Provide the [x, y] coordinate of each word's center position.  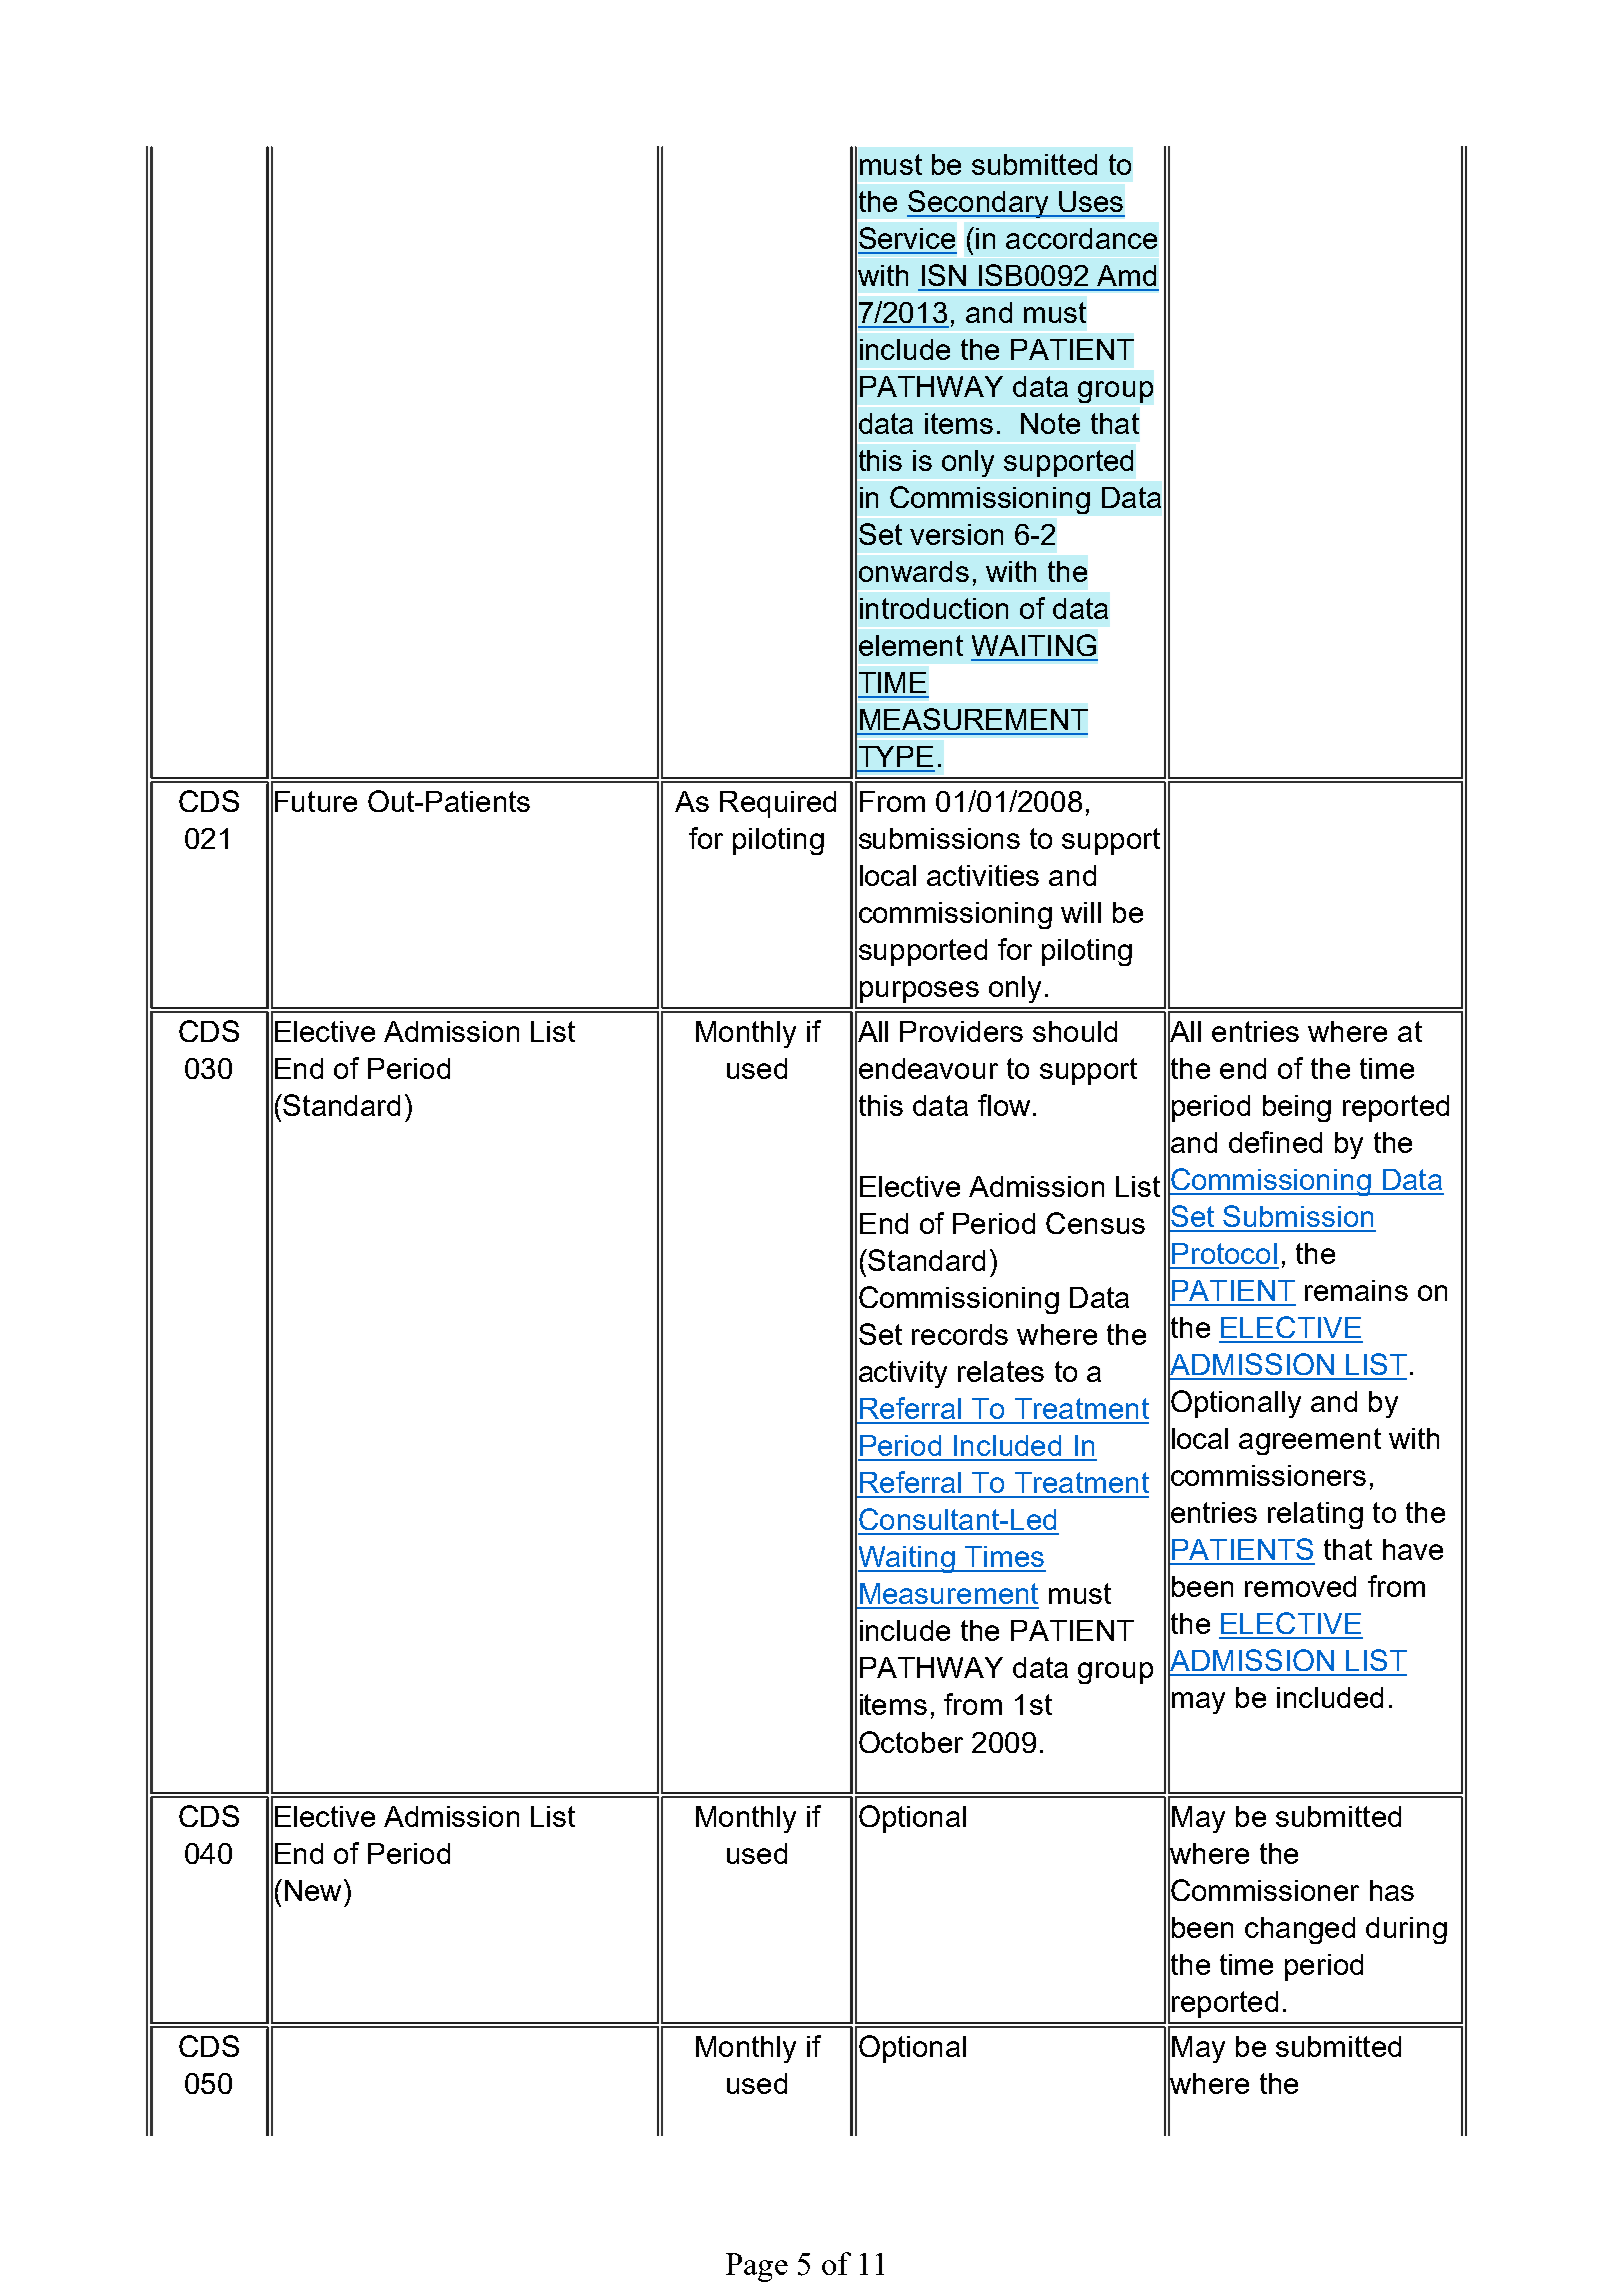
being [1297, 1108]
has [1392, 1890]
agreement [1310, 1441]
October [911, 1742]
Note [1050, 423]
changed [1300, 1930]
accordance [1081, 238]
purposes [919, 992]
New [313, 1890]
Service [907, 238]
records [960, 1334]
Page [757, 2267]
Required [778, 804]
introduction [934, 608]
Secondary [979, 204]
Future [316, 801]
